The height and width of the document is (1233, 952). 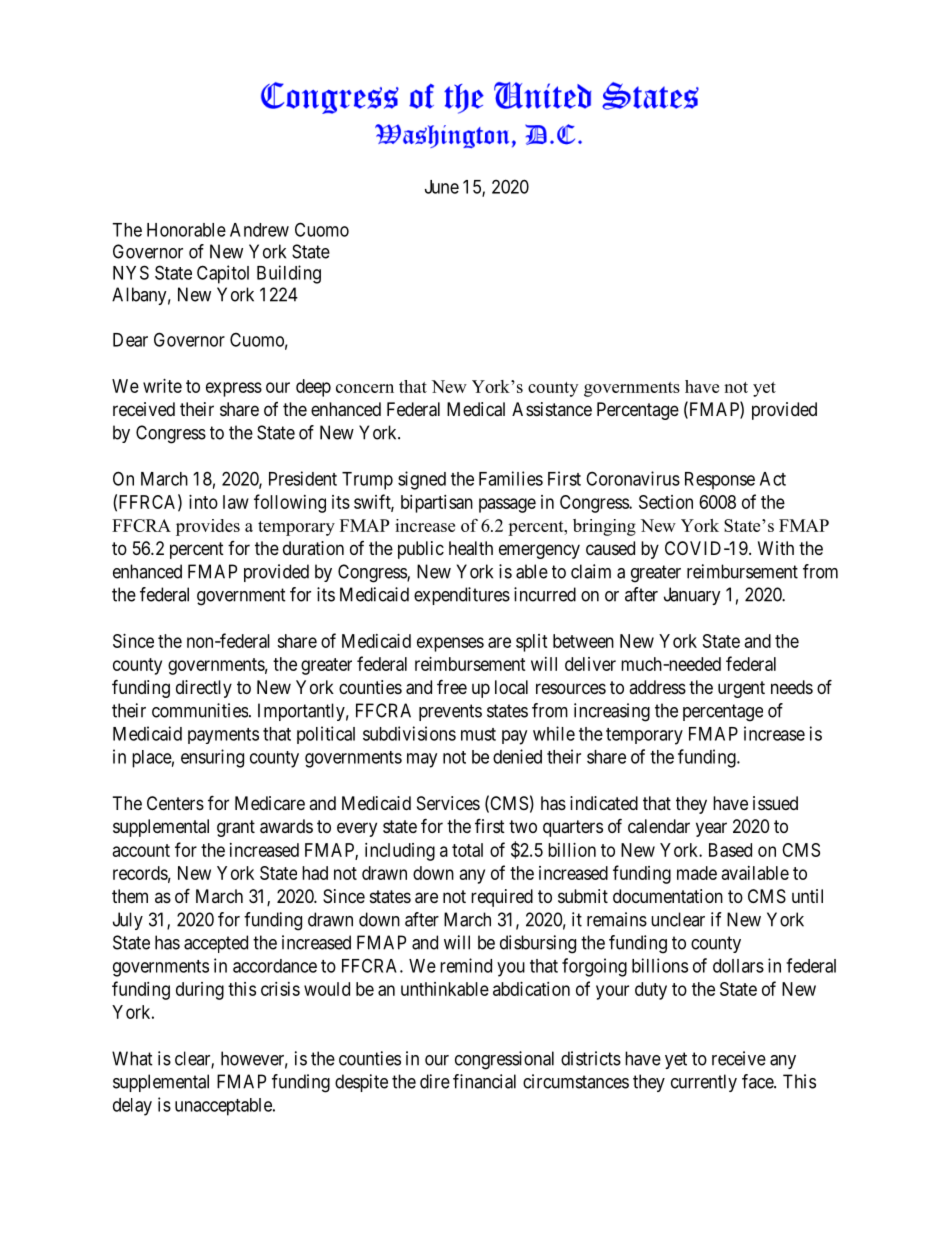 I want to click on express, so click(x=234, y=389).
